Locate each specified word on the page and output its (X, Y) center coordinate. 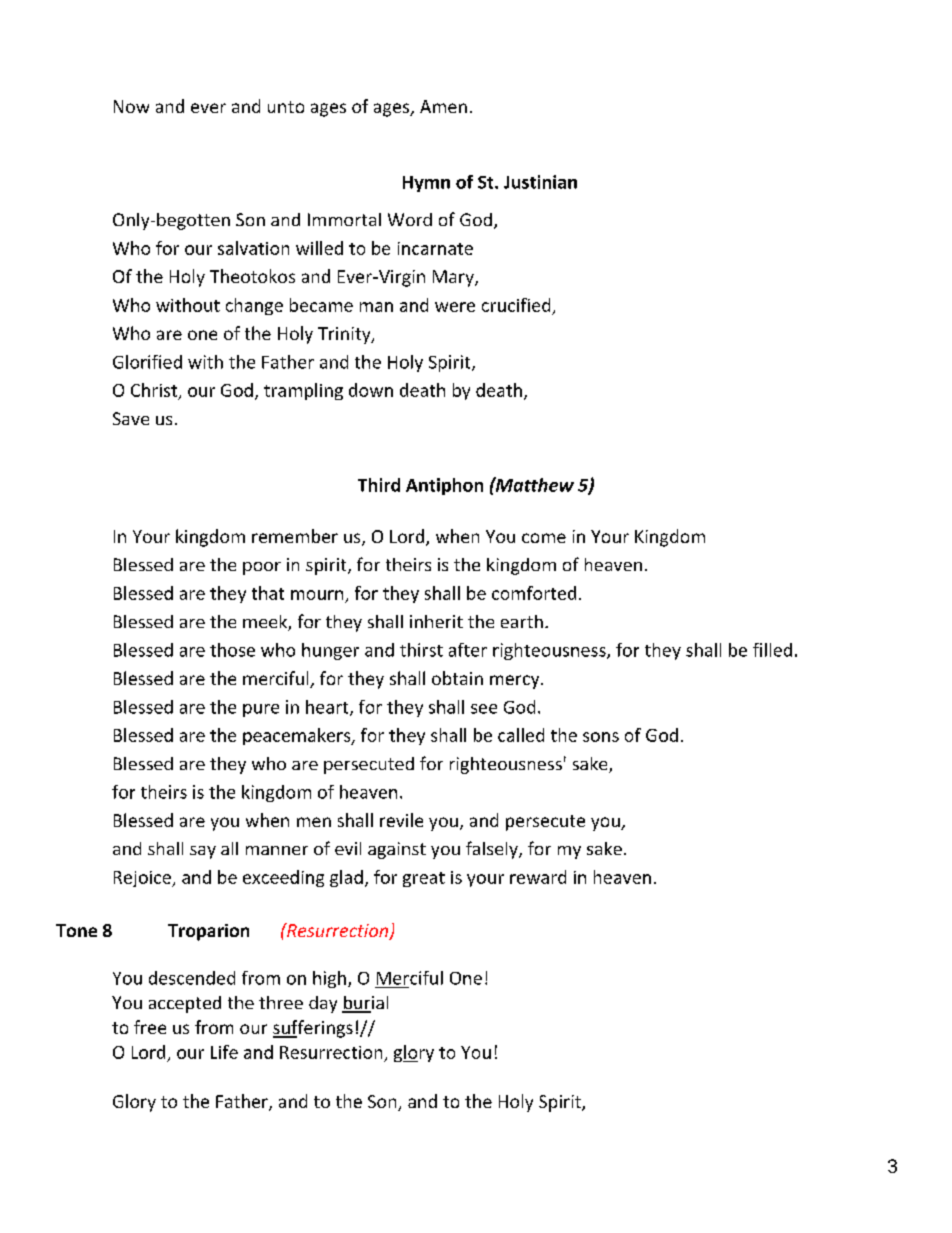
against (397, 850)
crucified (516, 305)
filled (772, 650)
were (455, 307)
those (232, 650)
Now (131, 106)
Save (131, 418)
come (544, 538)
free (150, 1027)
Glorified (147, 362)
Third (379, 485)
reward (538, 877)
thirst (421, 650)
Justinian (540, 182)
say (203, 852)
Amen (443, 106)
